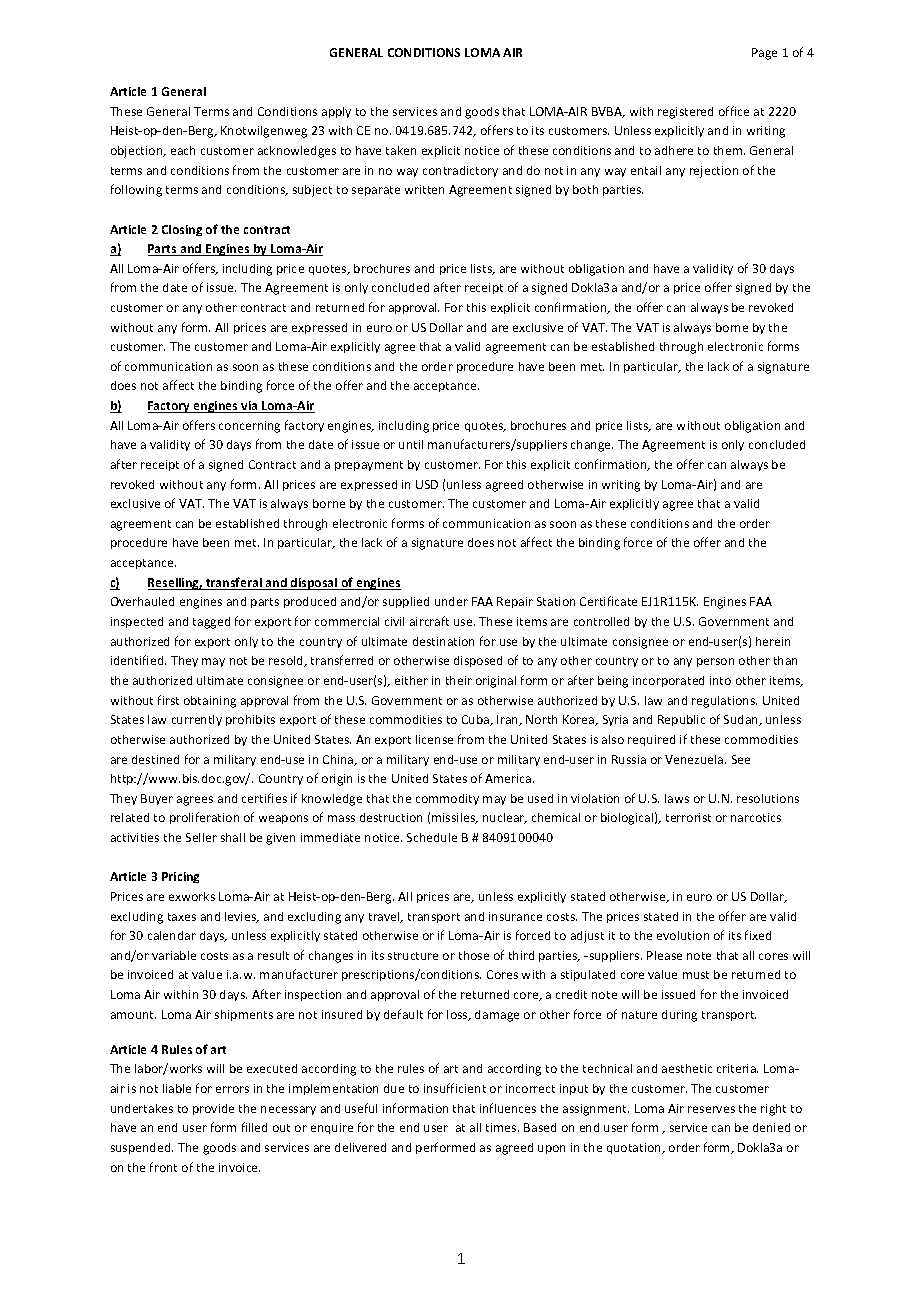 The width and height of the image is (924, 1308). What do you see at coordinates (685, 113) in the image?
I see `registered` at bounding box center [685, 113].
